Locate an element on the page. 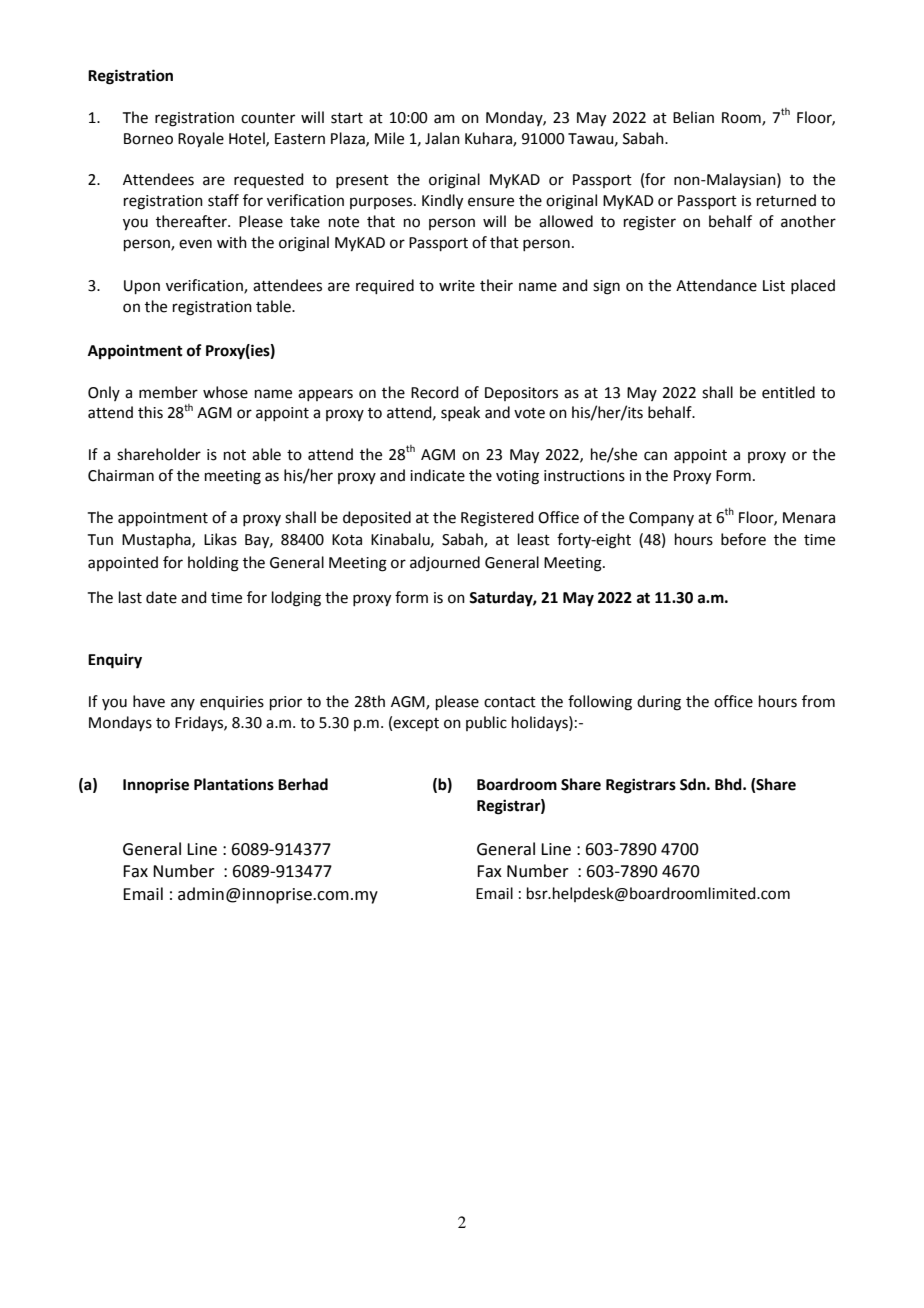  Mustapha is located at coordinates (157, 540).
